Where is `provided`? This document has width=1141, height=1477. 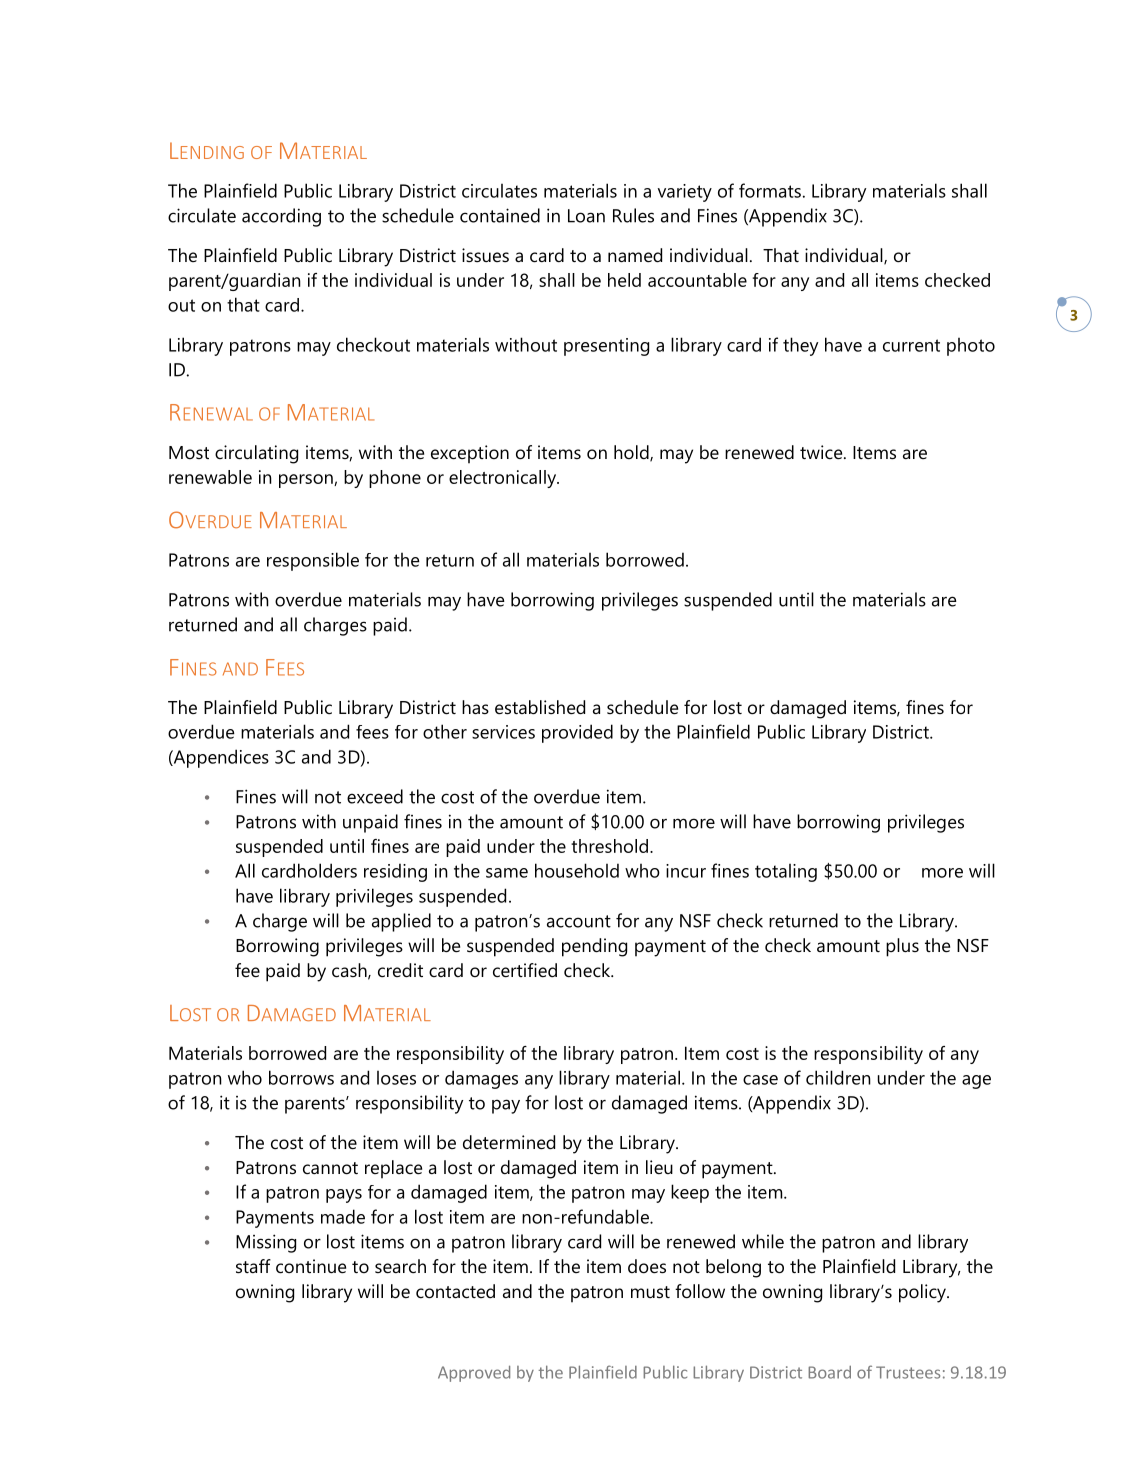
provided is located at coordinates (577, 733).
